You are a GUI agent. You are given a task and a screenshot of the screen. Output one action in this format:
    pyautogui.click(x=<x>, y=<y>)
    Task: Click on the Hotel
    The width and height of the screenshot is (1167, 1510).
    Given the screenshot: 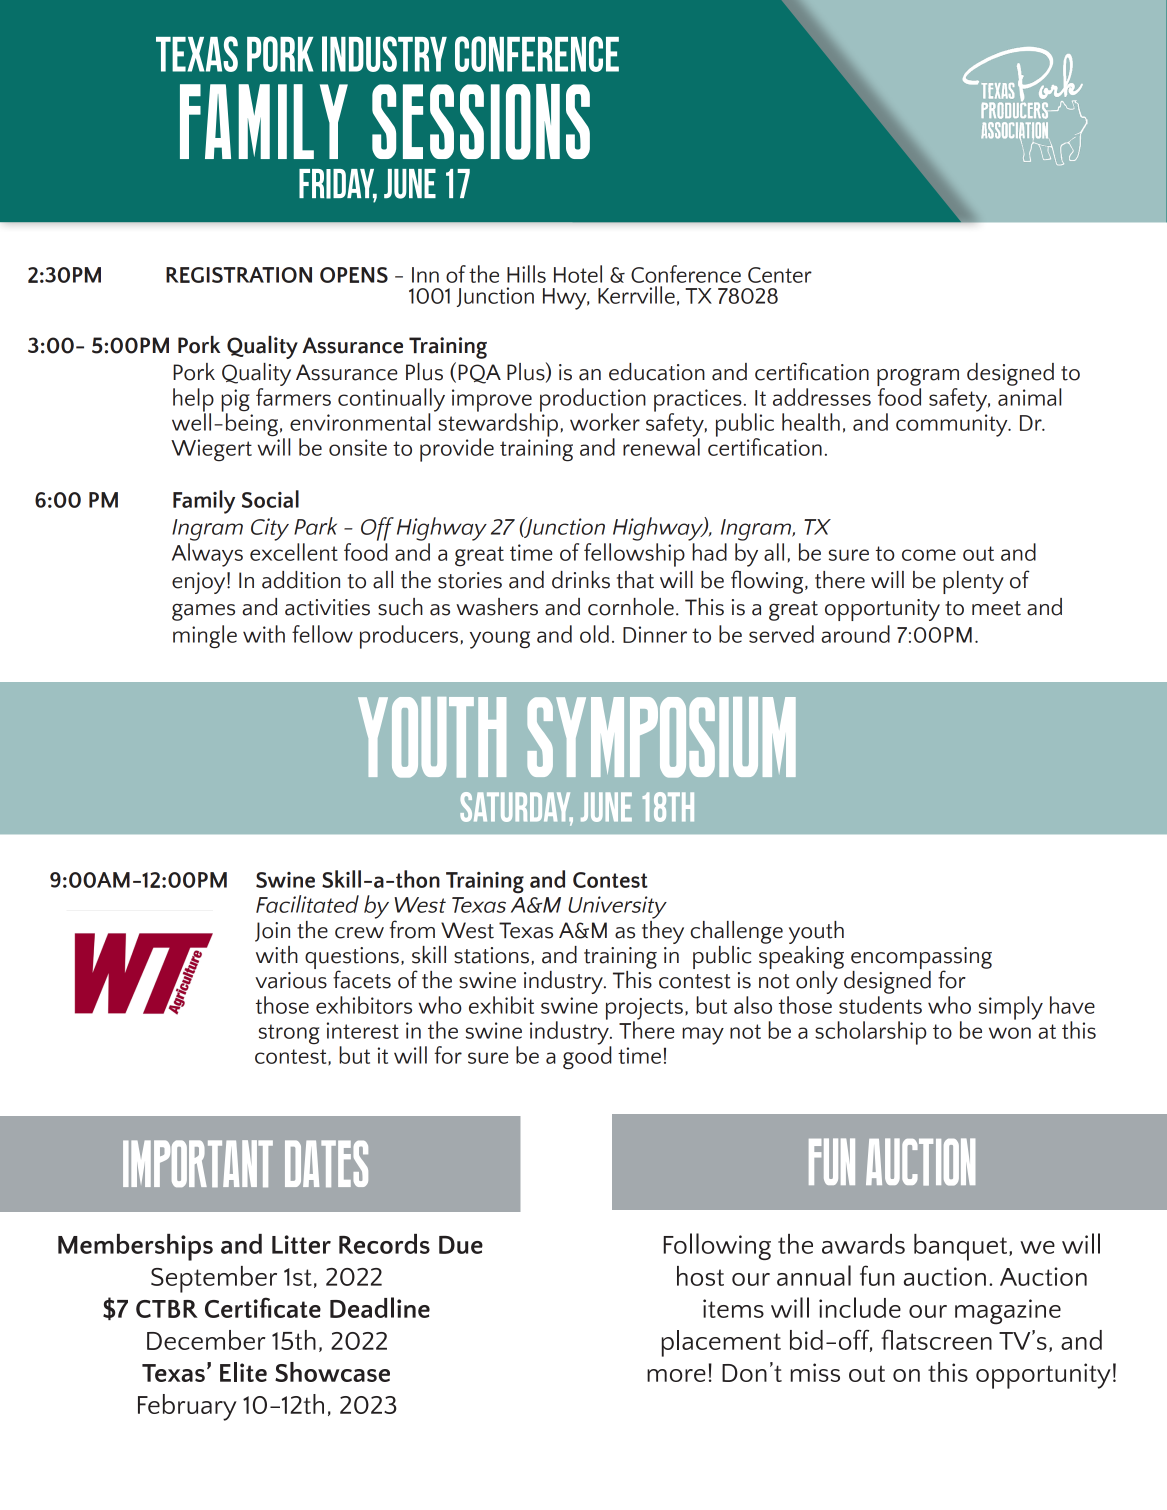 What is the action you would take?
    pyautogui.click(x=578, y=274)
